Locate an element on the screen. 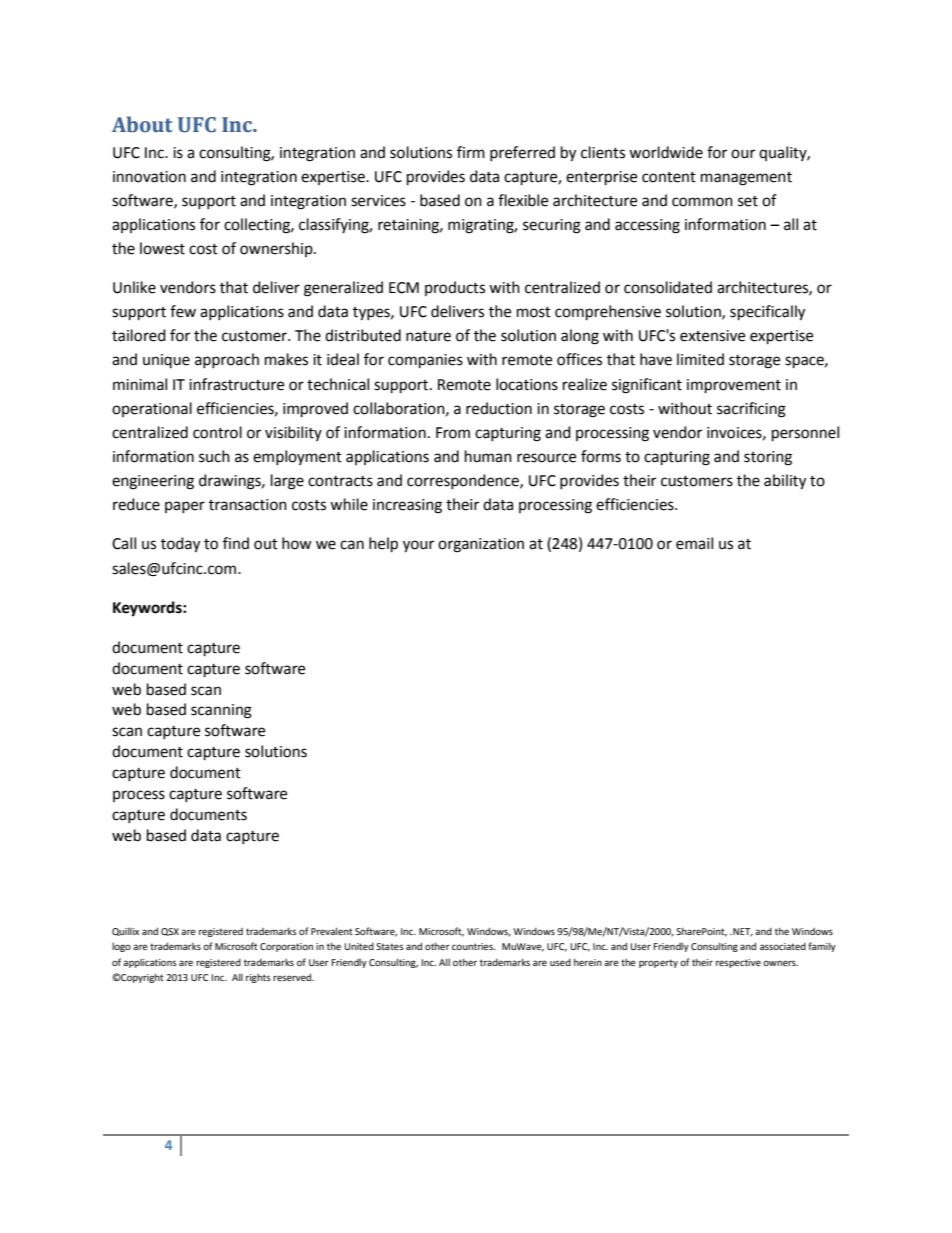 The image size is (952, 1233). email is located at coordinates (694, 543).
